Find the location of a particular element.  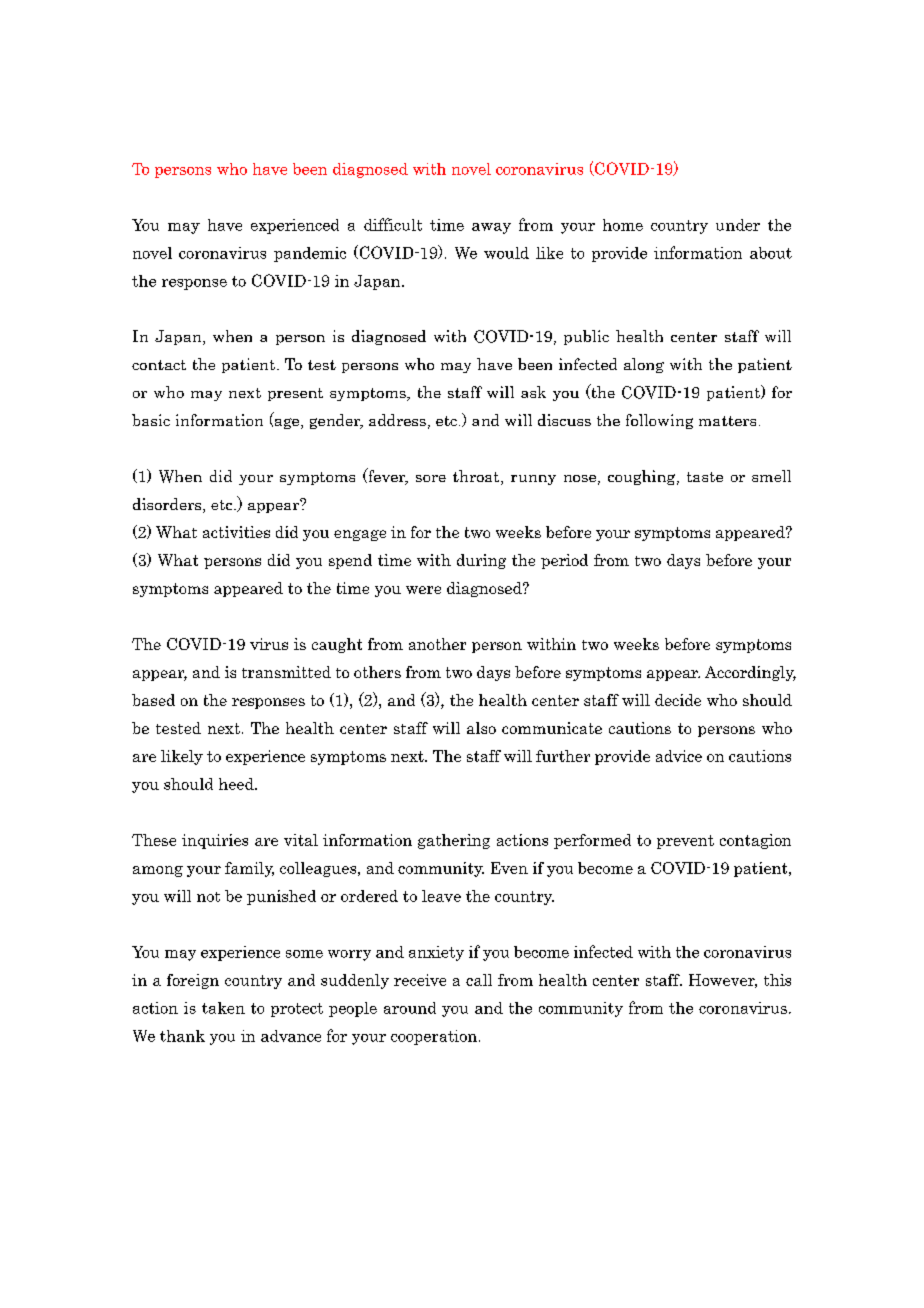

Accordingly is located at coordinates (750, 673).
